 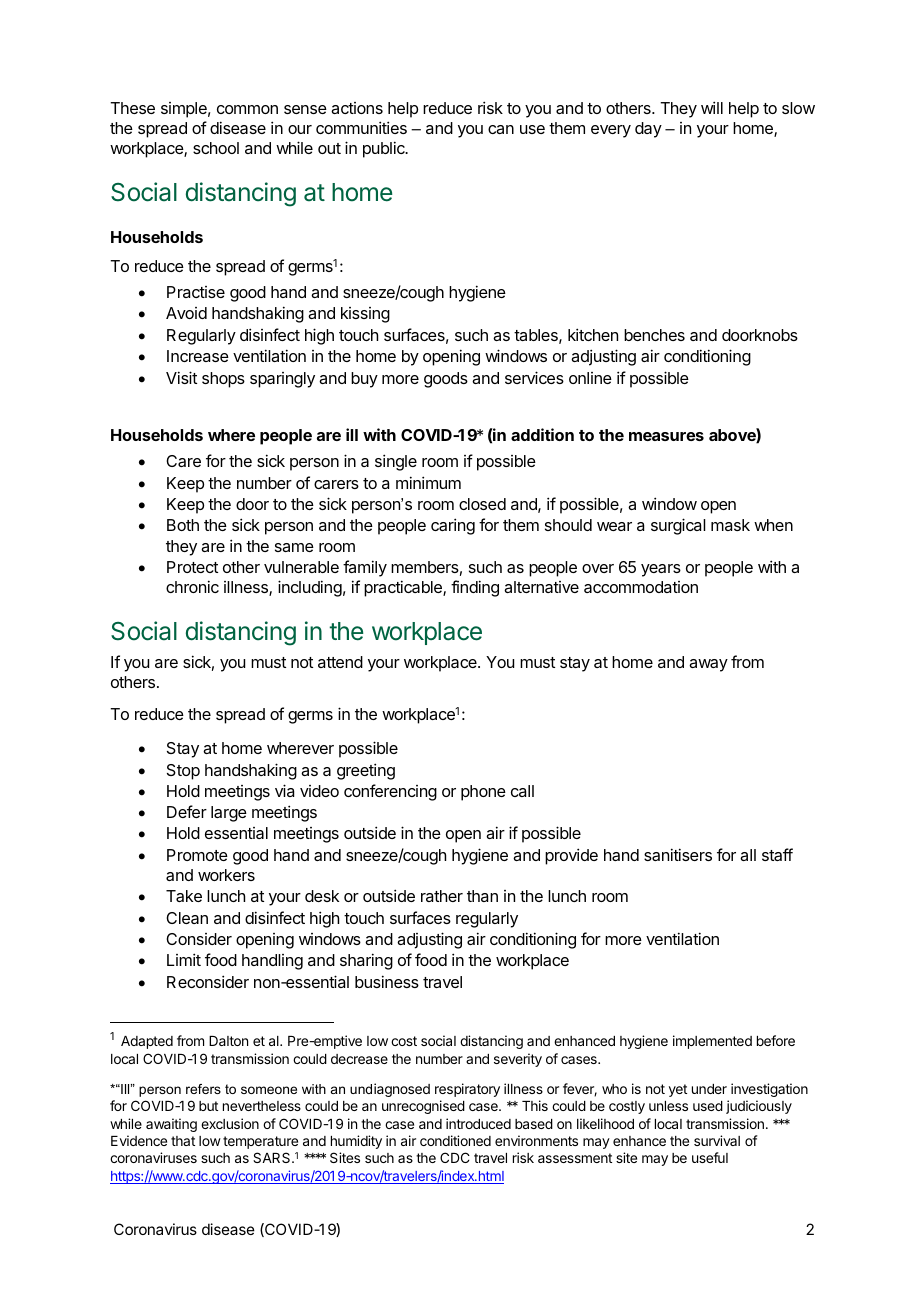 I want to click on can, so click(x=501, y=129).
